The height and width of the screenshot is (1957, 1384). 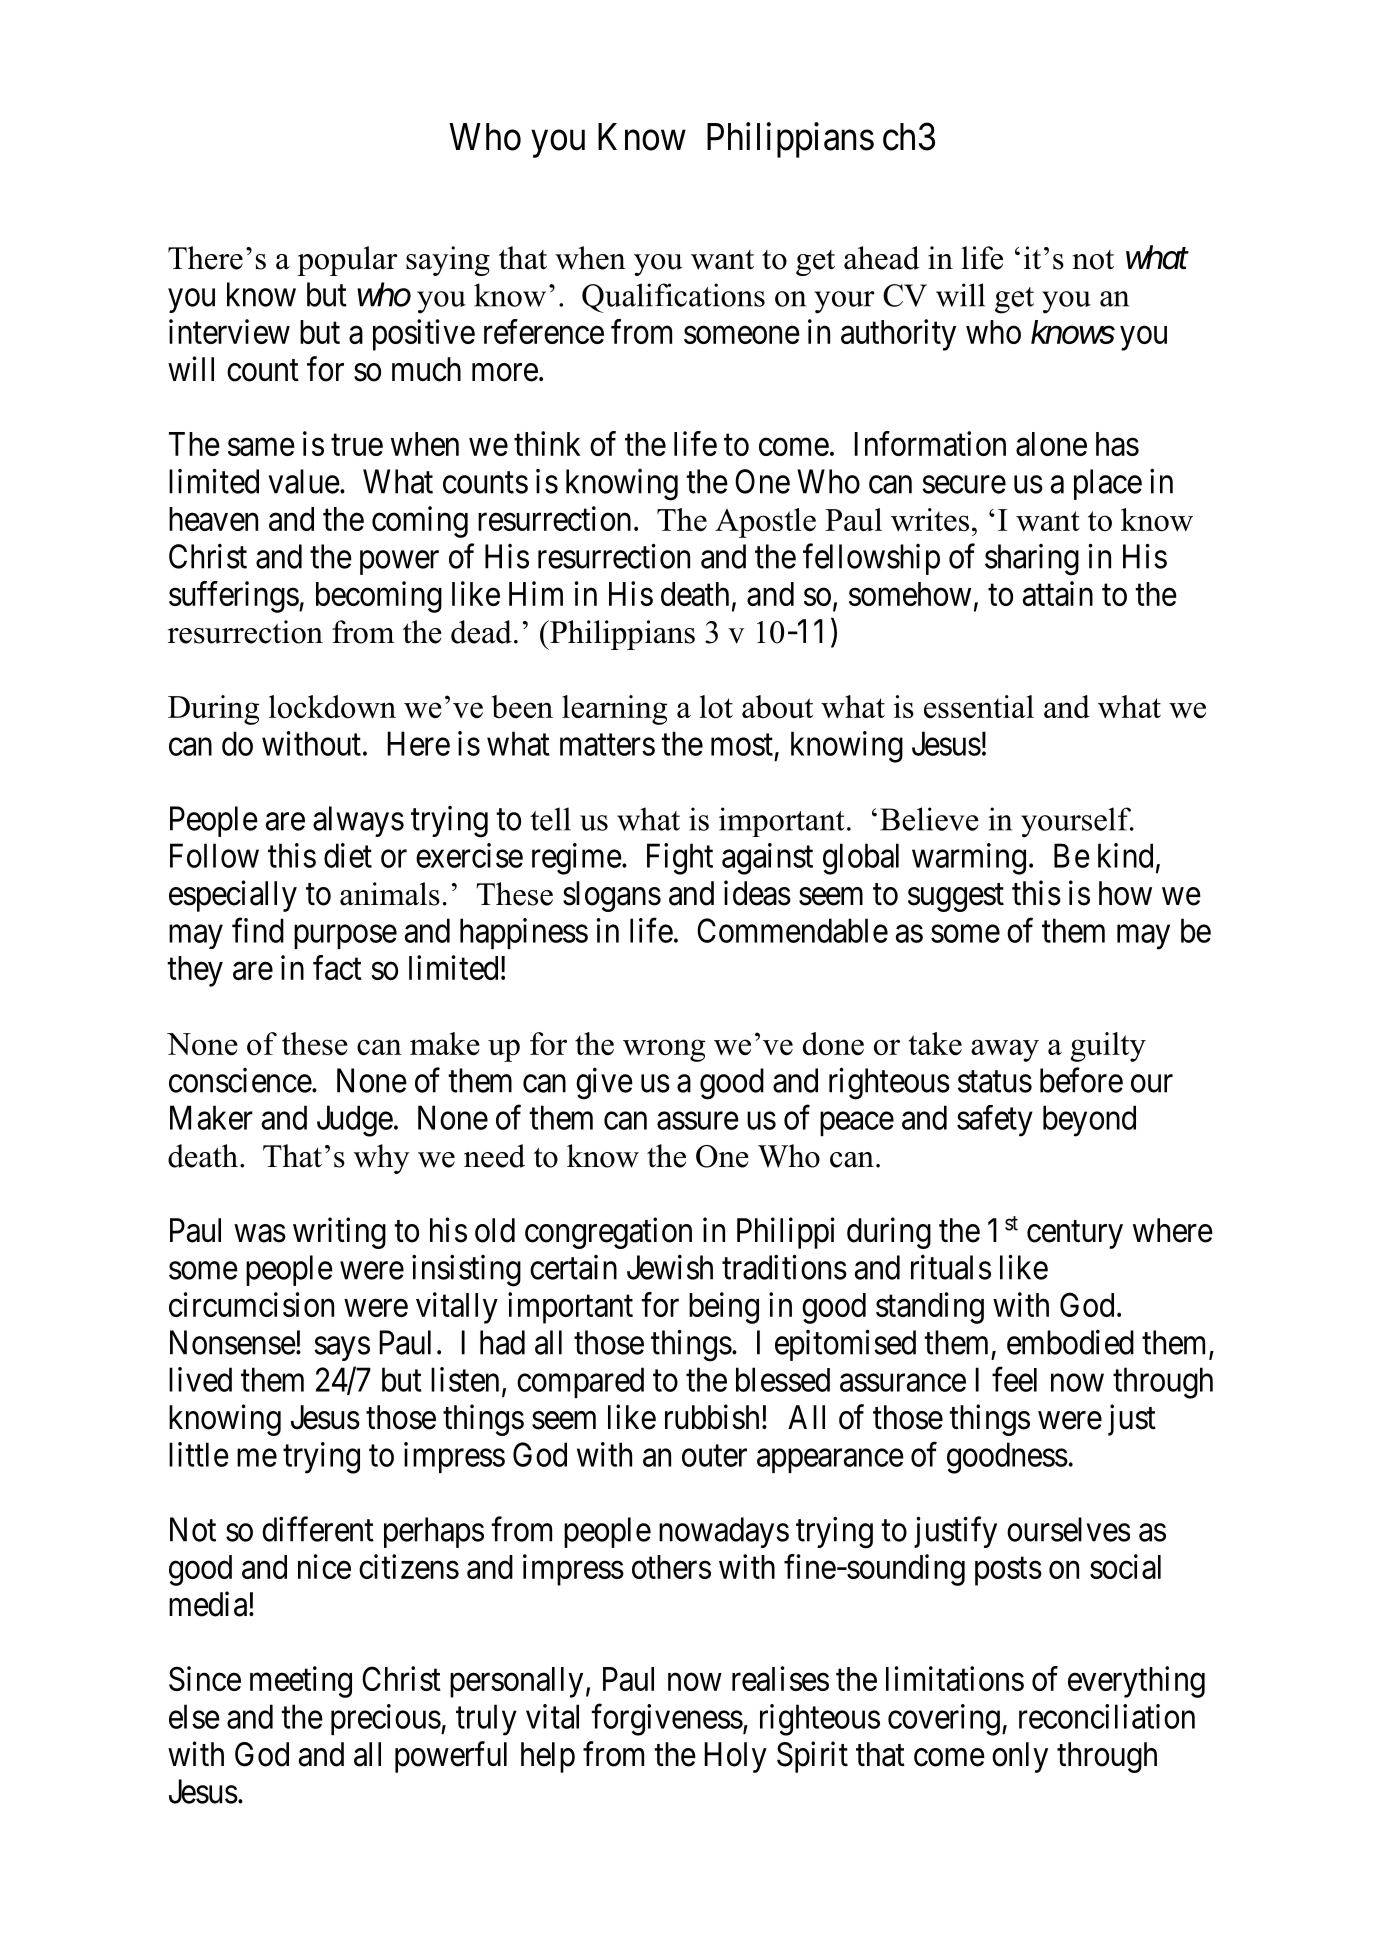 I want to click on wrong, so click(x=664, y=1050).
